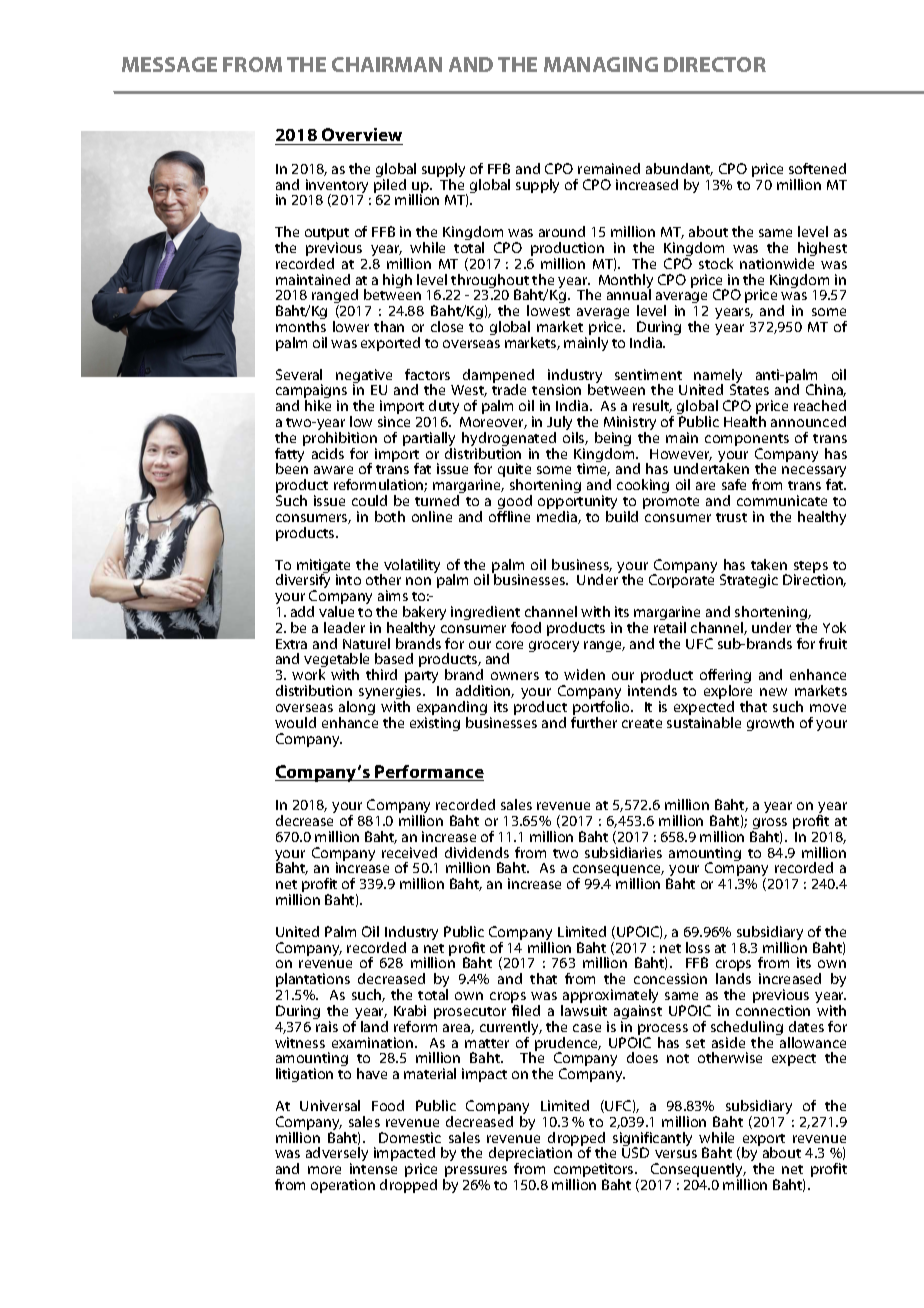 Image resolution: width=924 pixels, height=1308 pixels. I want to click on MANAGING, so click(601, 64).
